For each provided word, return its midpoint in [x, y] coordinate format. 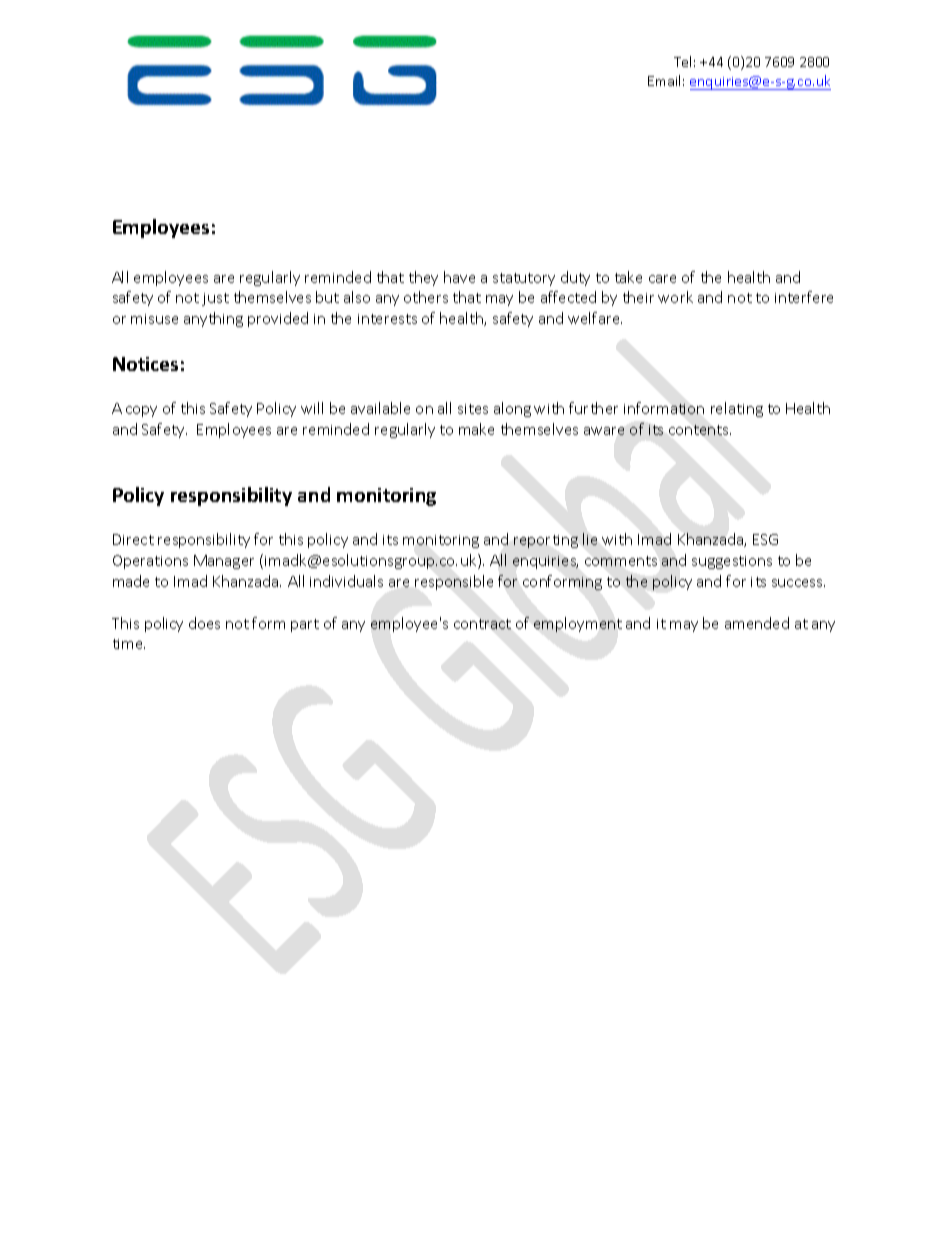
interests [387, 319]
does [204, 623]
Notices [145, 364]
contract [482, 624]
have [459, 277]
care [662, 279]
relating [737, 409]
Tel [682, 61]
